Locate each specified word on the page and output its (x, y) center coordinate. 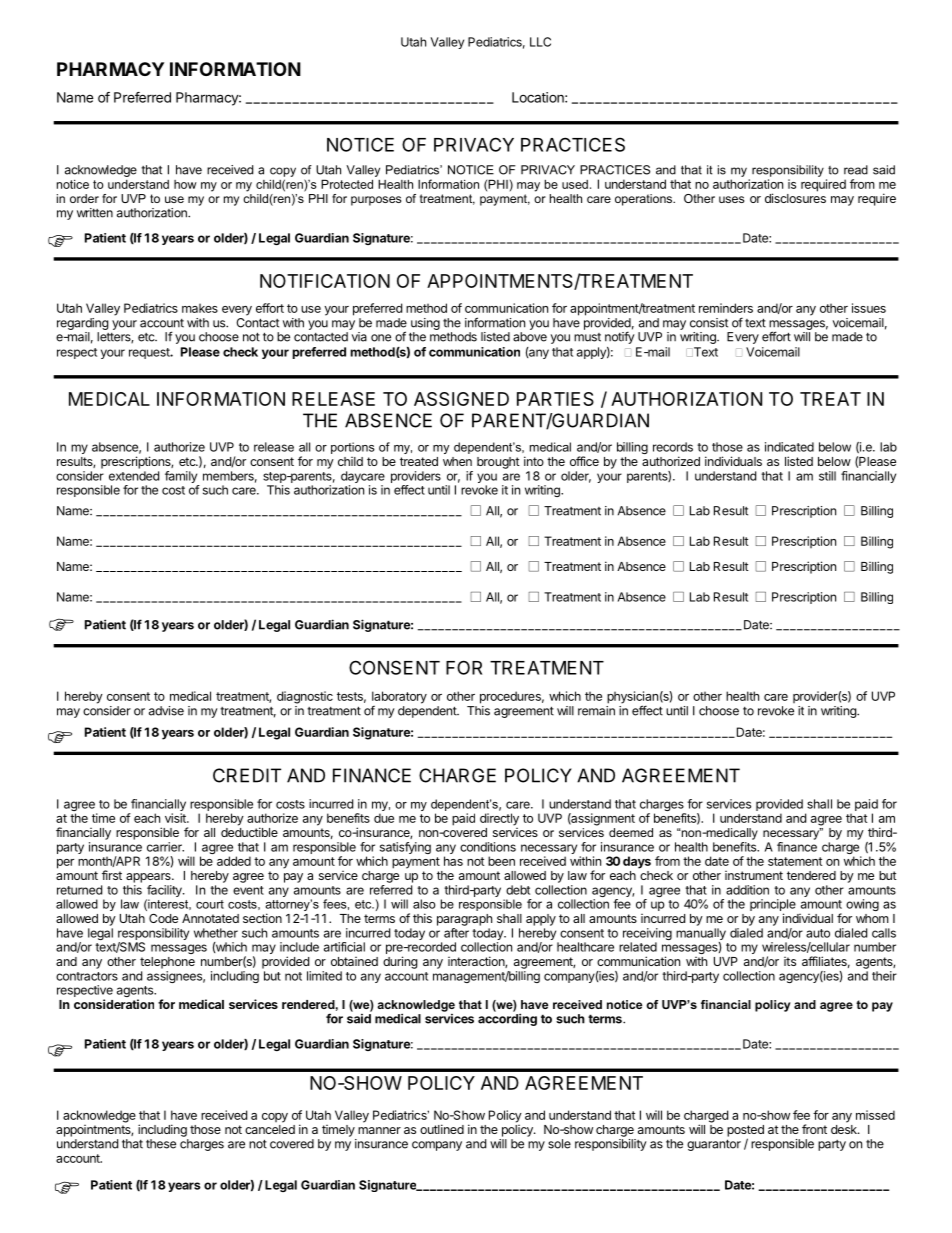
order (84, 198)
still (827, 476)
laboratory (399, 698)
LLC (540, 42)
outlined (442, 1129)
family (182, 478)
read (856, 170)
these (161, 1144)
